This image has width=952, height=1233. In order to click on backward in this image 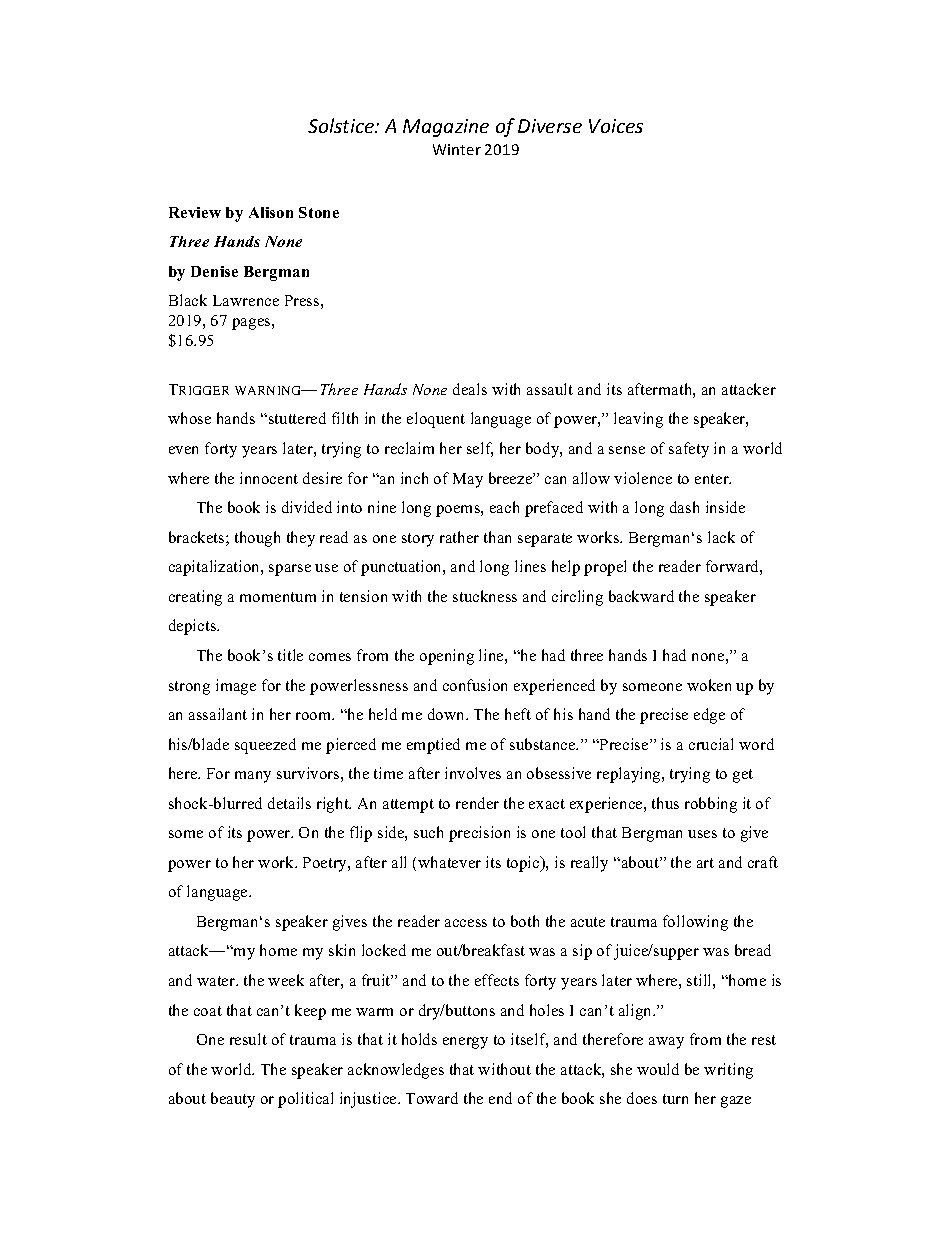, I will do `click(641, 596)`.
